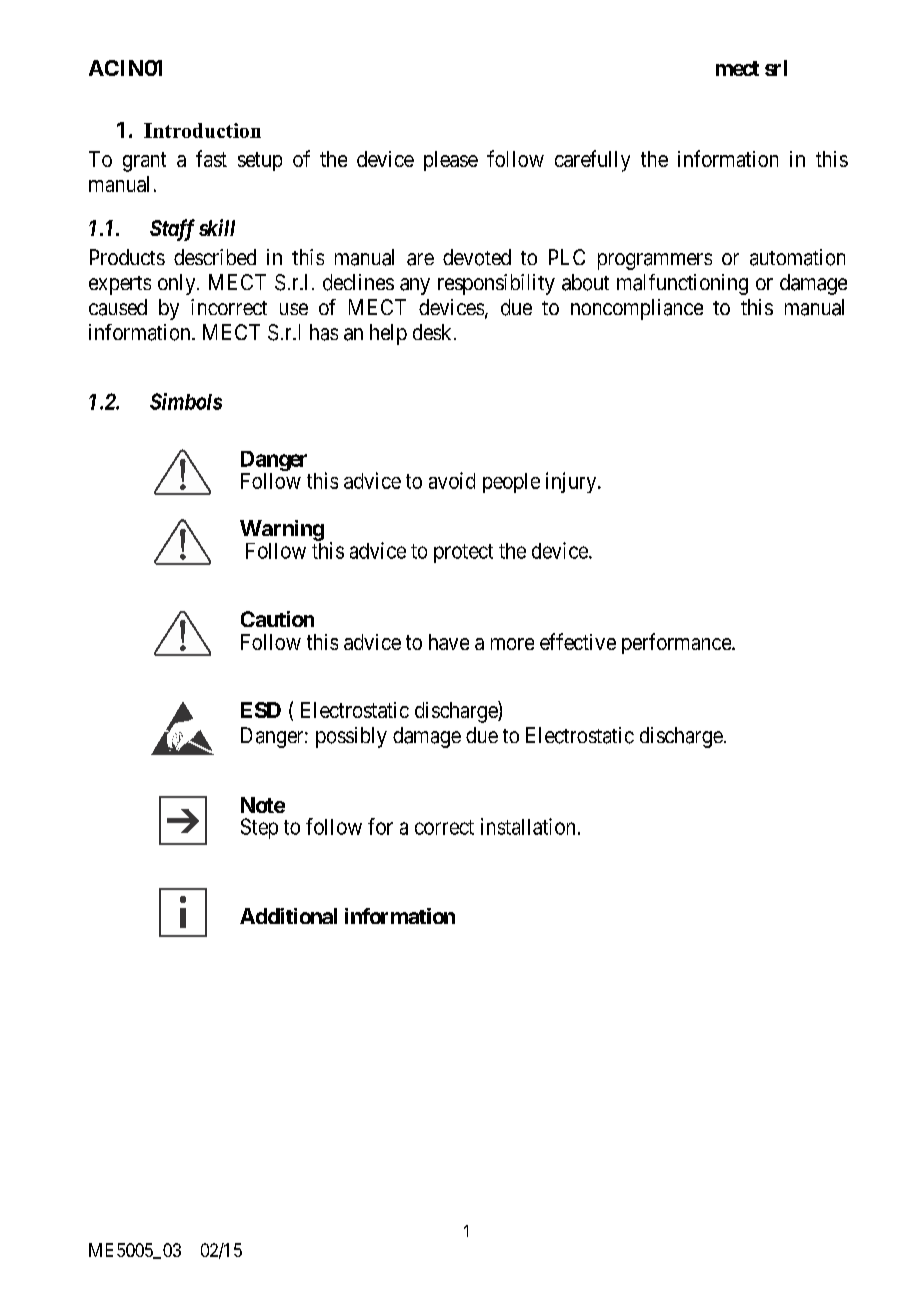 Image resolution: width=924 pixels, height=1308 pixels. I want to click on avoid, so click(452, 480).
